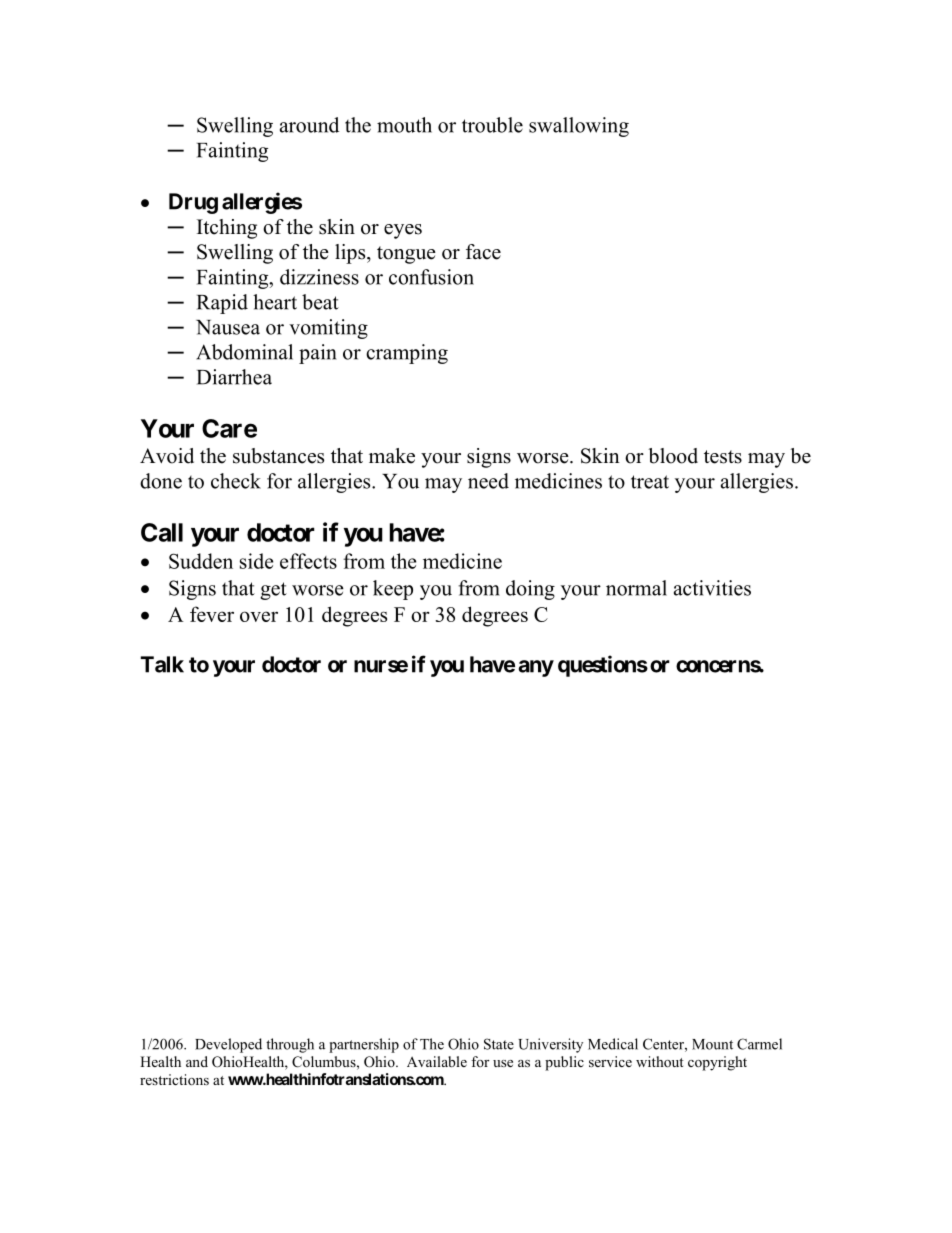 Image resolution: width=952 pixels, height=1233 pixels. Describe the element at coordinates (536, 668) in the image. I see `any` at that location.
